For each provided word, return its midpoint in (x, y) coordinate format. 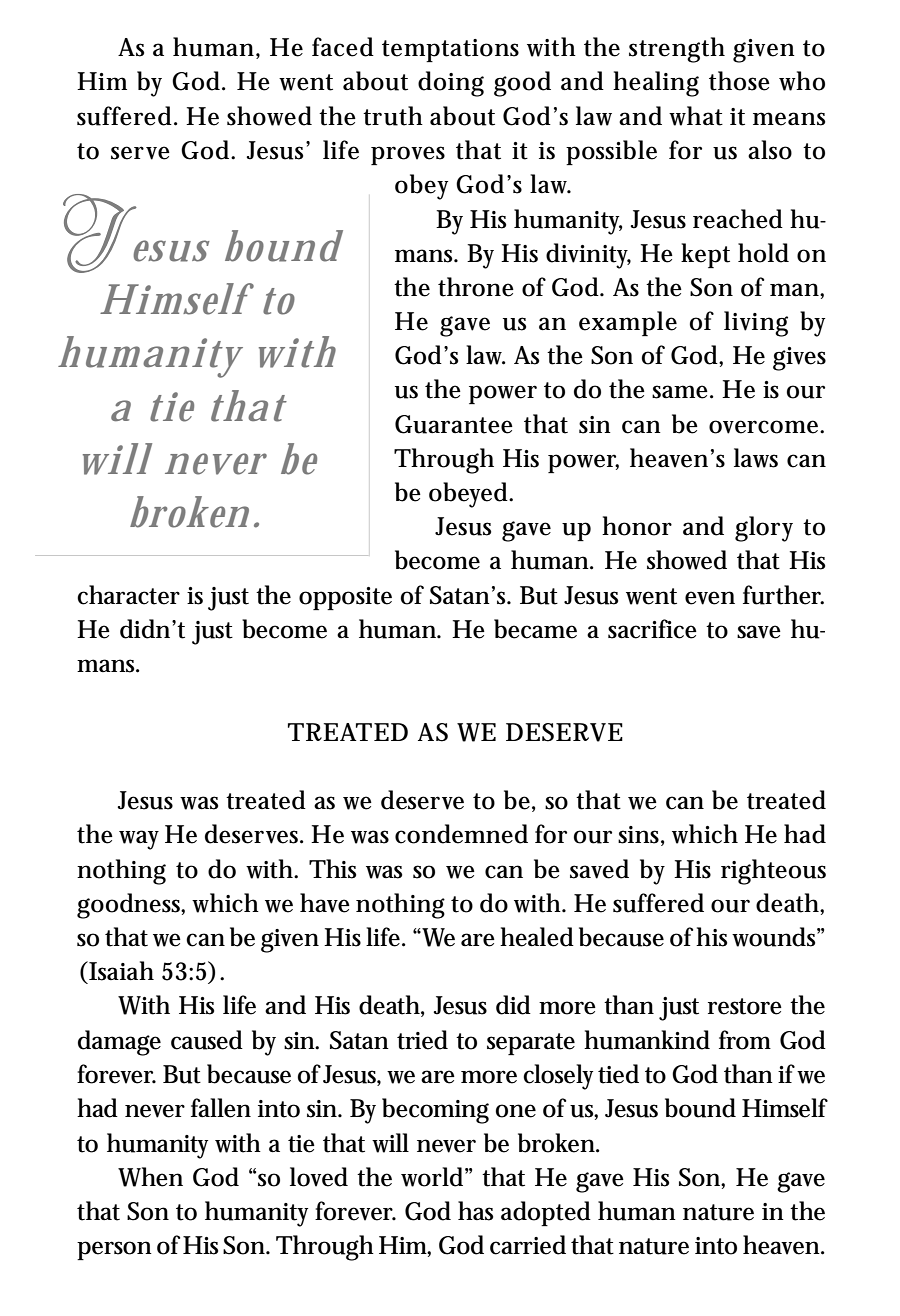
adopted (546, 1213)
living (756, 324)
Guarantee (454, 424)
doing (451, 84)
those (739, 81)
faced (343, 47)
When (150, 1177)
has (475, 1211)
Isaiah (120, 971)
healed (537, 937)
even (710, 598)
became (535, 629)
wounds (776, 937)
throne (476, 287)
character (128, 595)
